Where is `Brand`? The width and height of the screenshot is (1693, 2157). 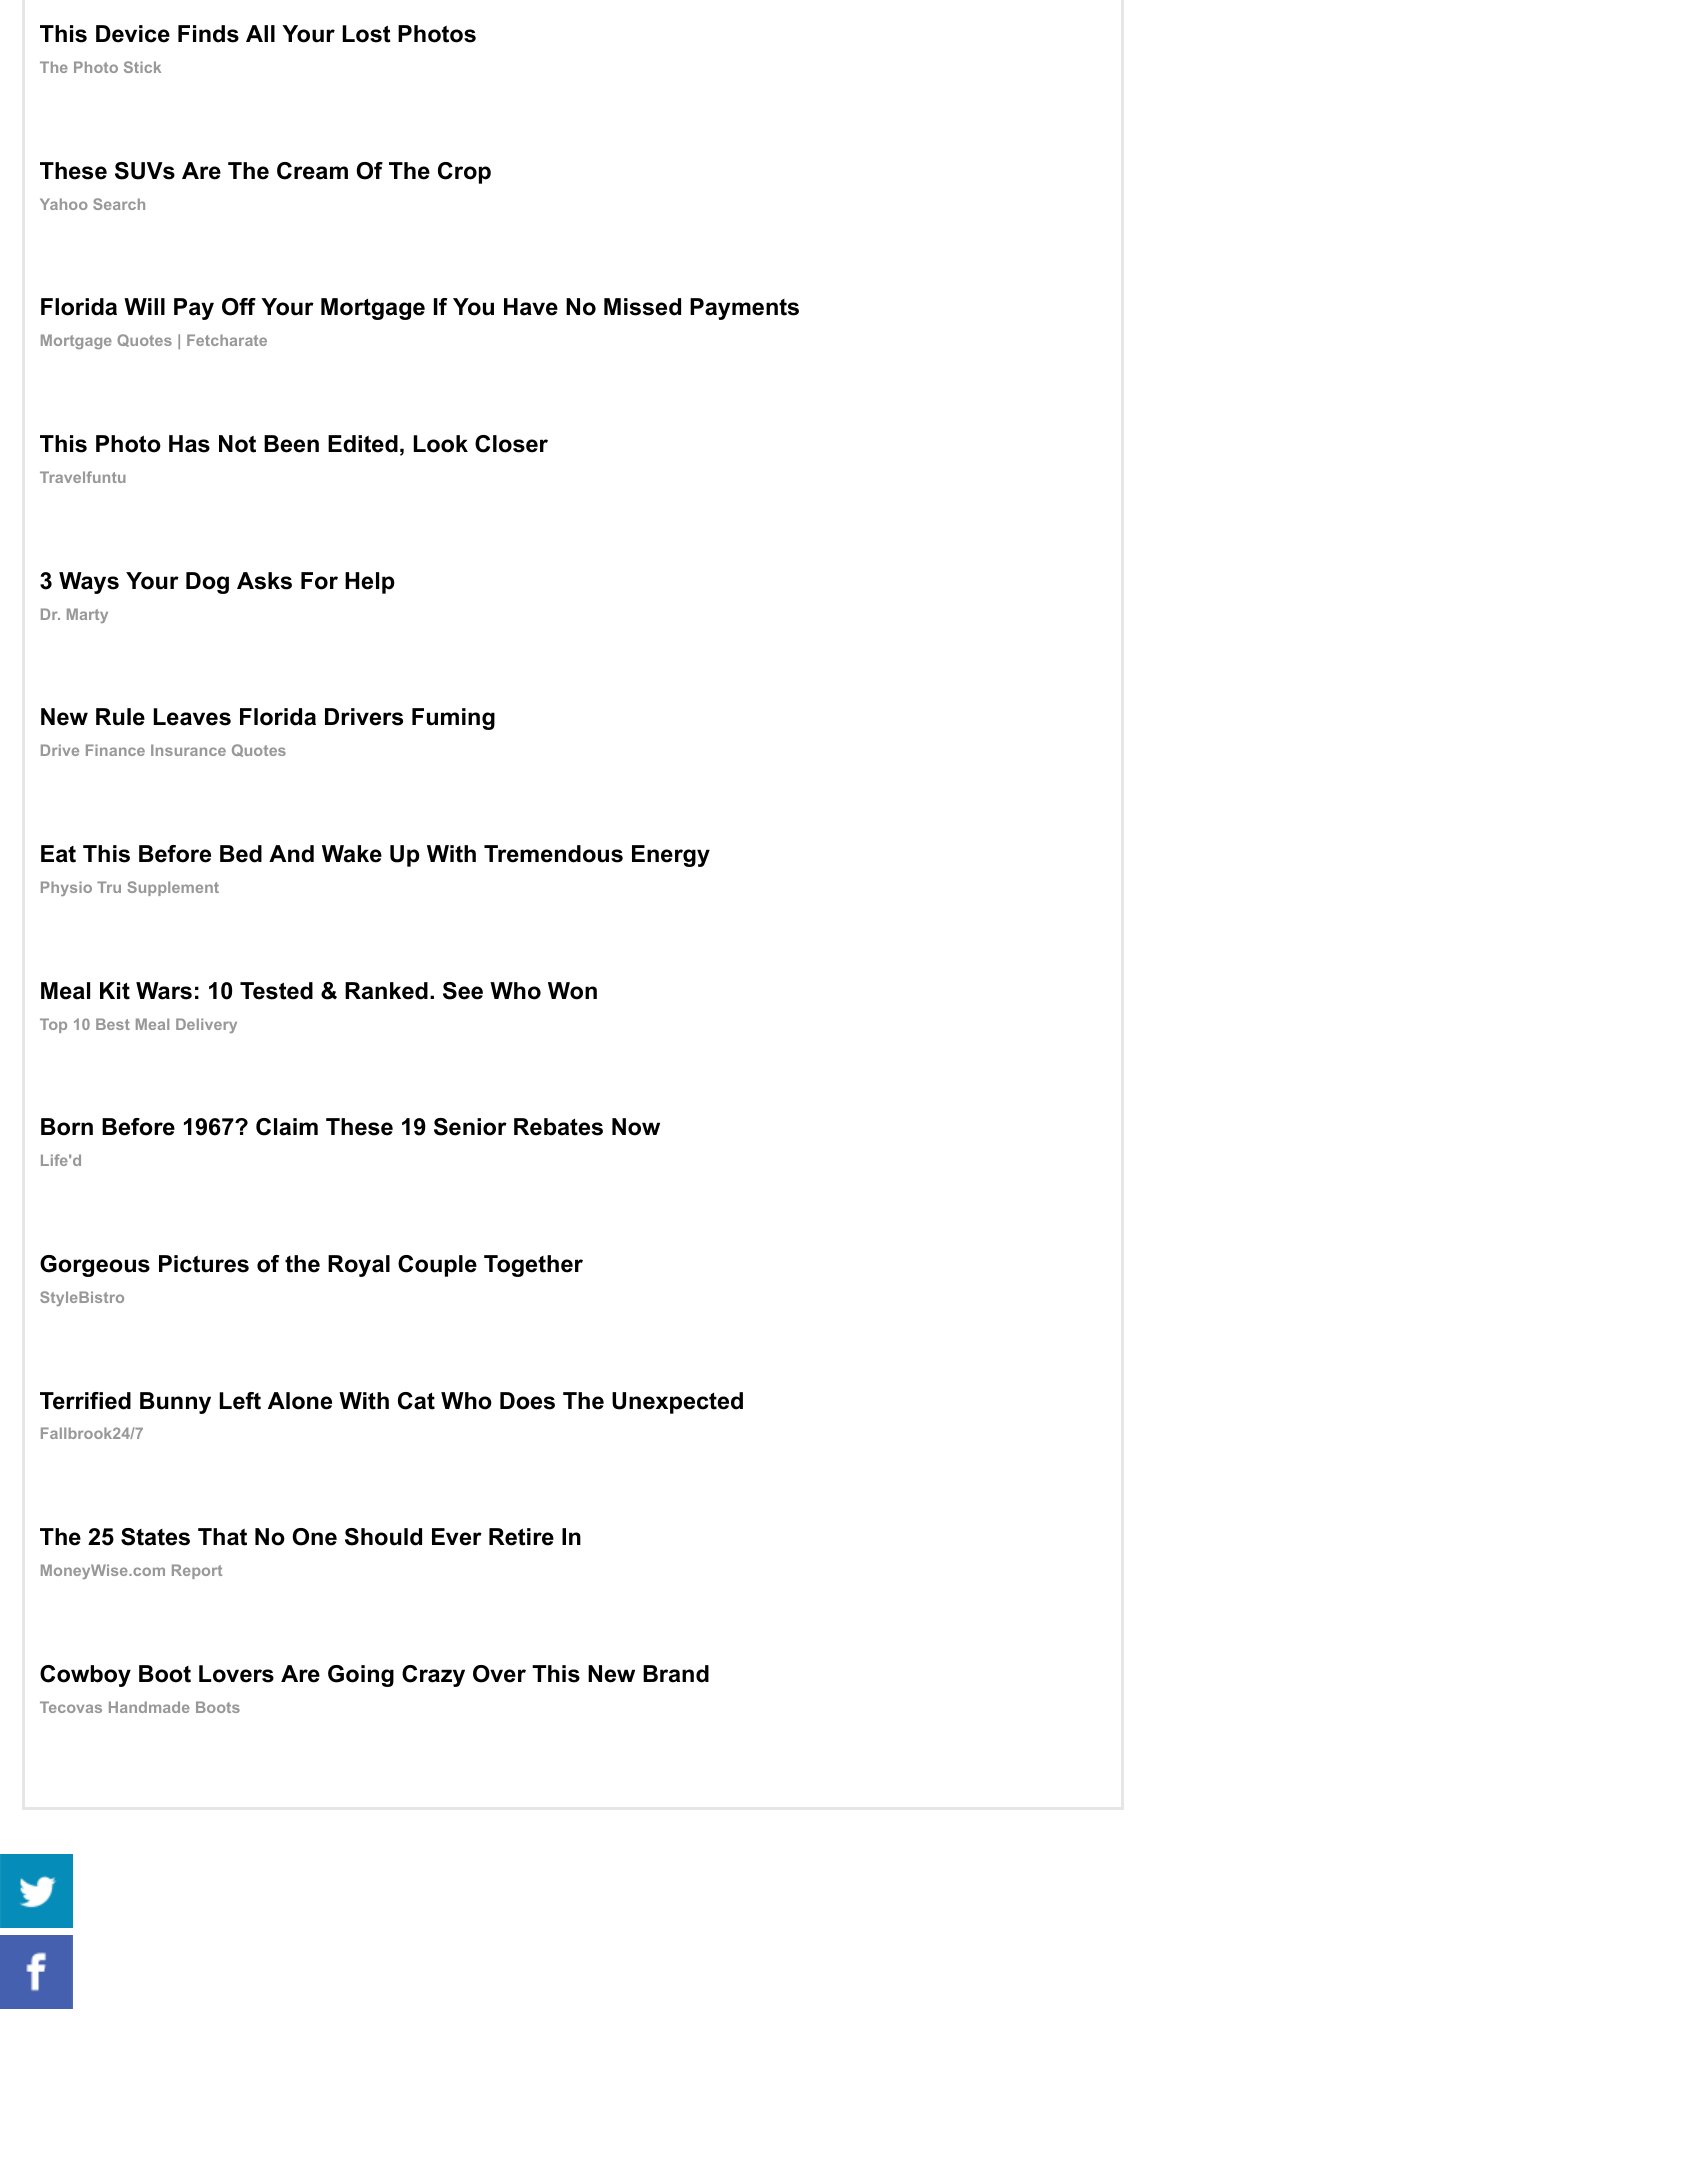 Brand is located at coordinates (676, 1674).
